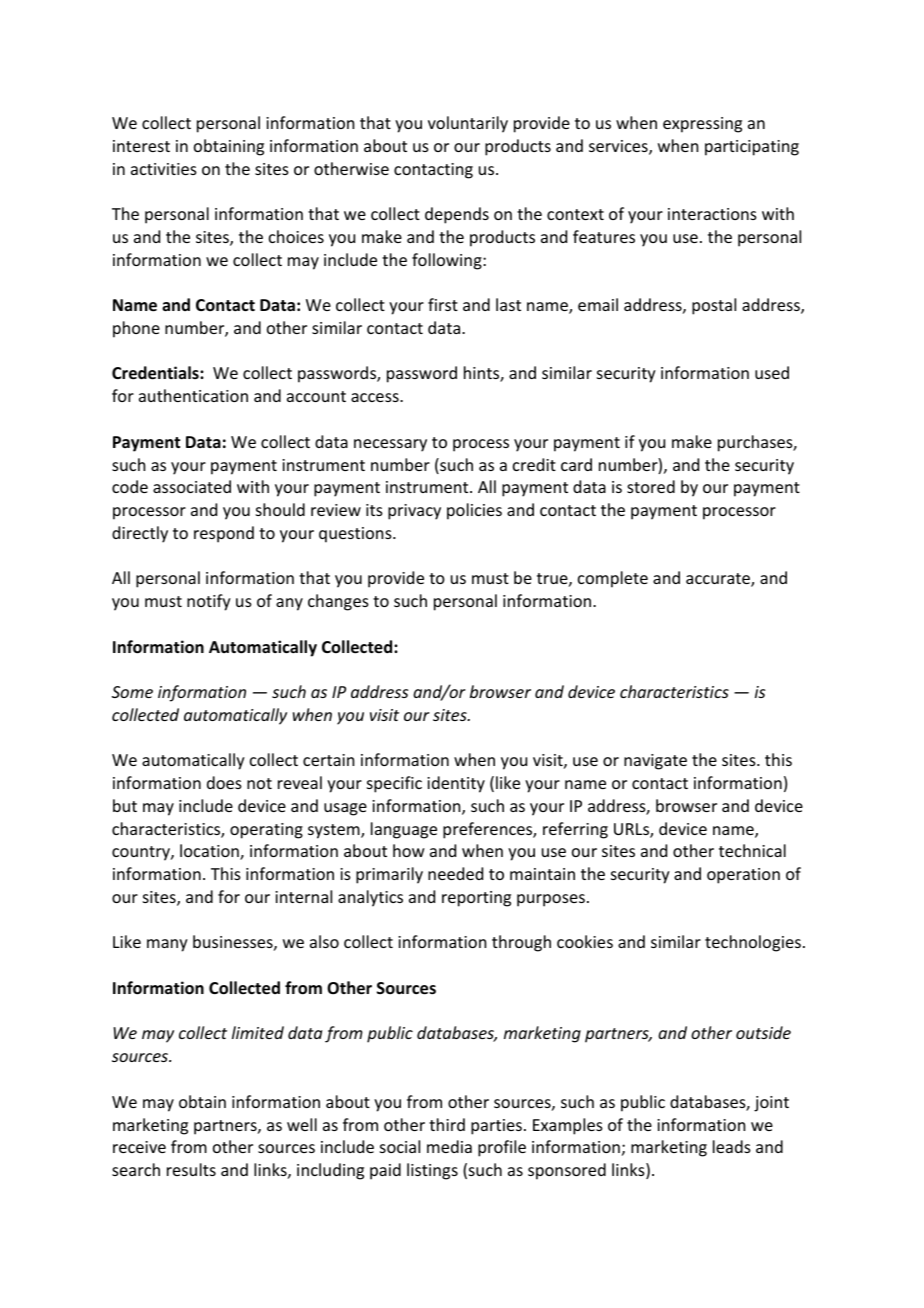  I want to click on complete, so click(613, 579).
